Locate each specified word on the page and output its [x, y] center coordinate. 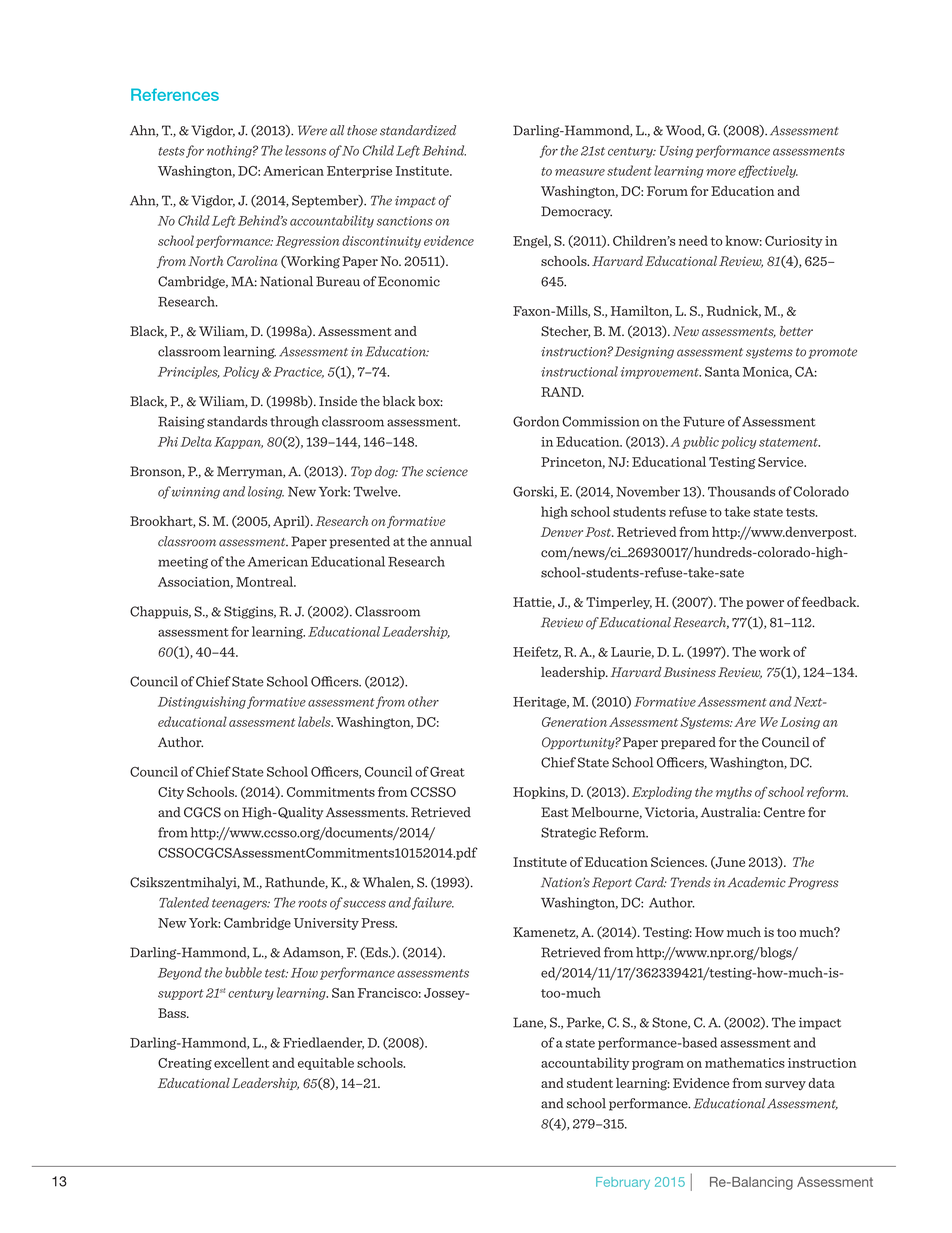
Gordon [536, 421]
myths [734, 792]
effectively [768, 171]
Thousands [742, 491]
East [555, 812]
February [623, 1183]
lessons [305, 150]
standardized [418, 130]
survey [785, 1086]
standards [237, 421]
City [171, 793]
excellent [241, 1062]
